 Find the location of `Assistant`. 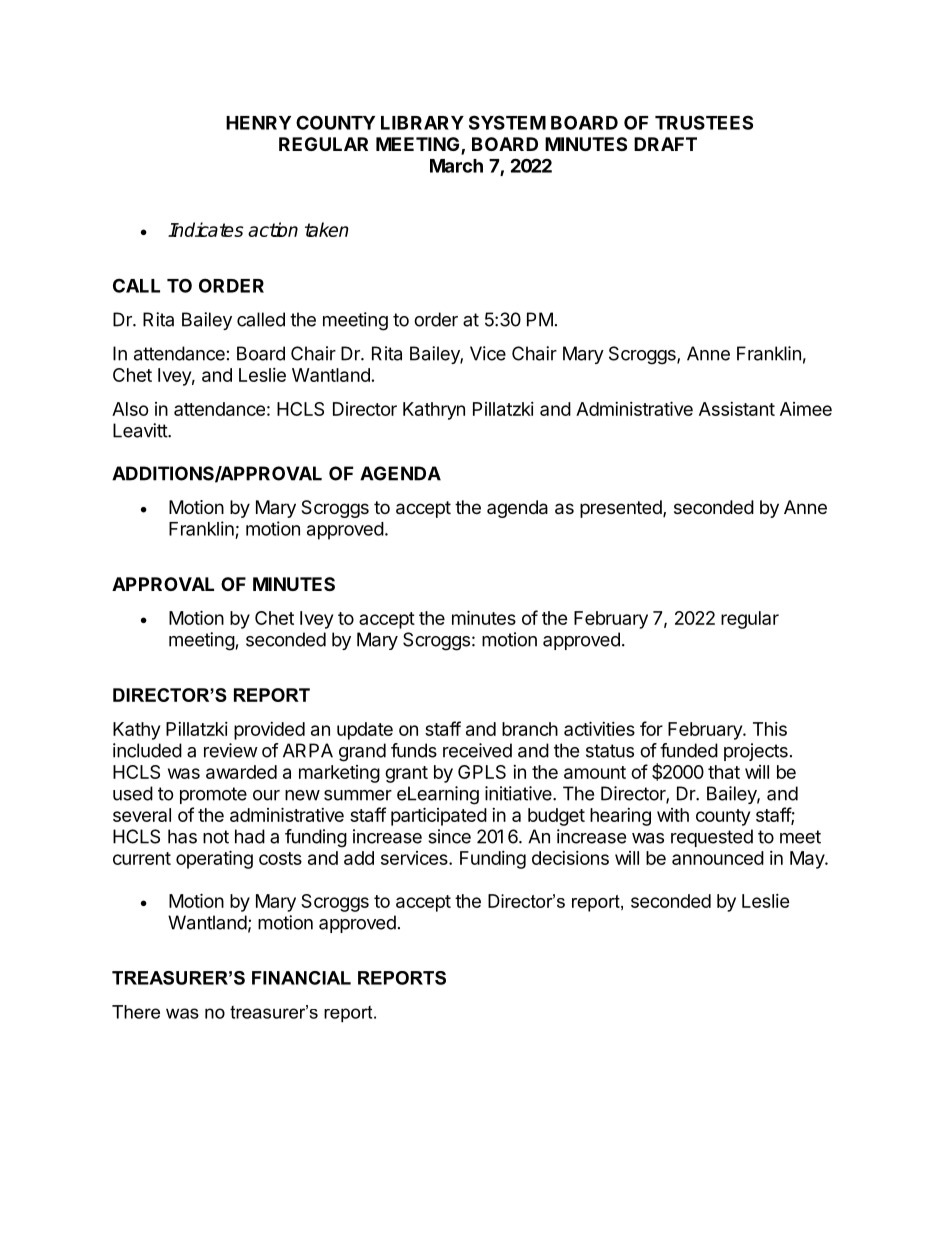

Assistant is located at coordinates (737, 409).
